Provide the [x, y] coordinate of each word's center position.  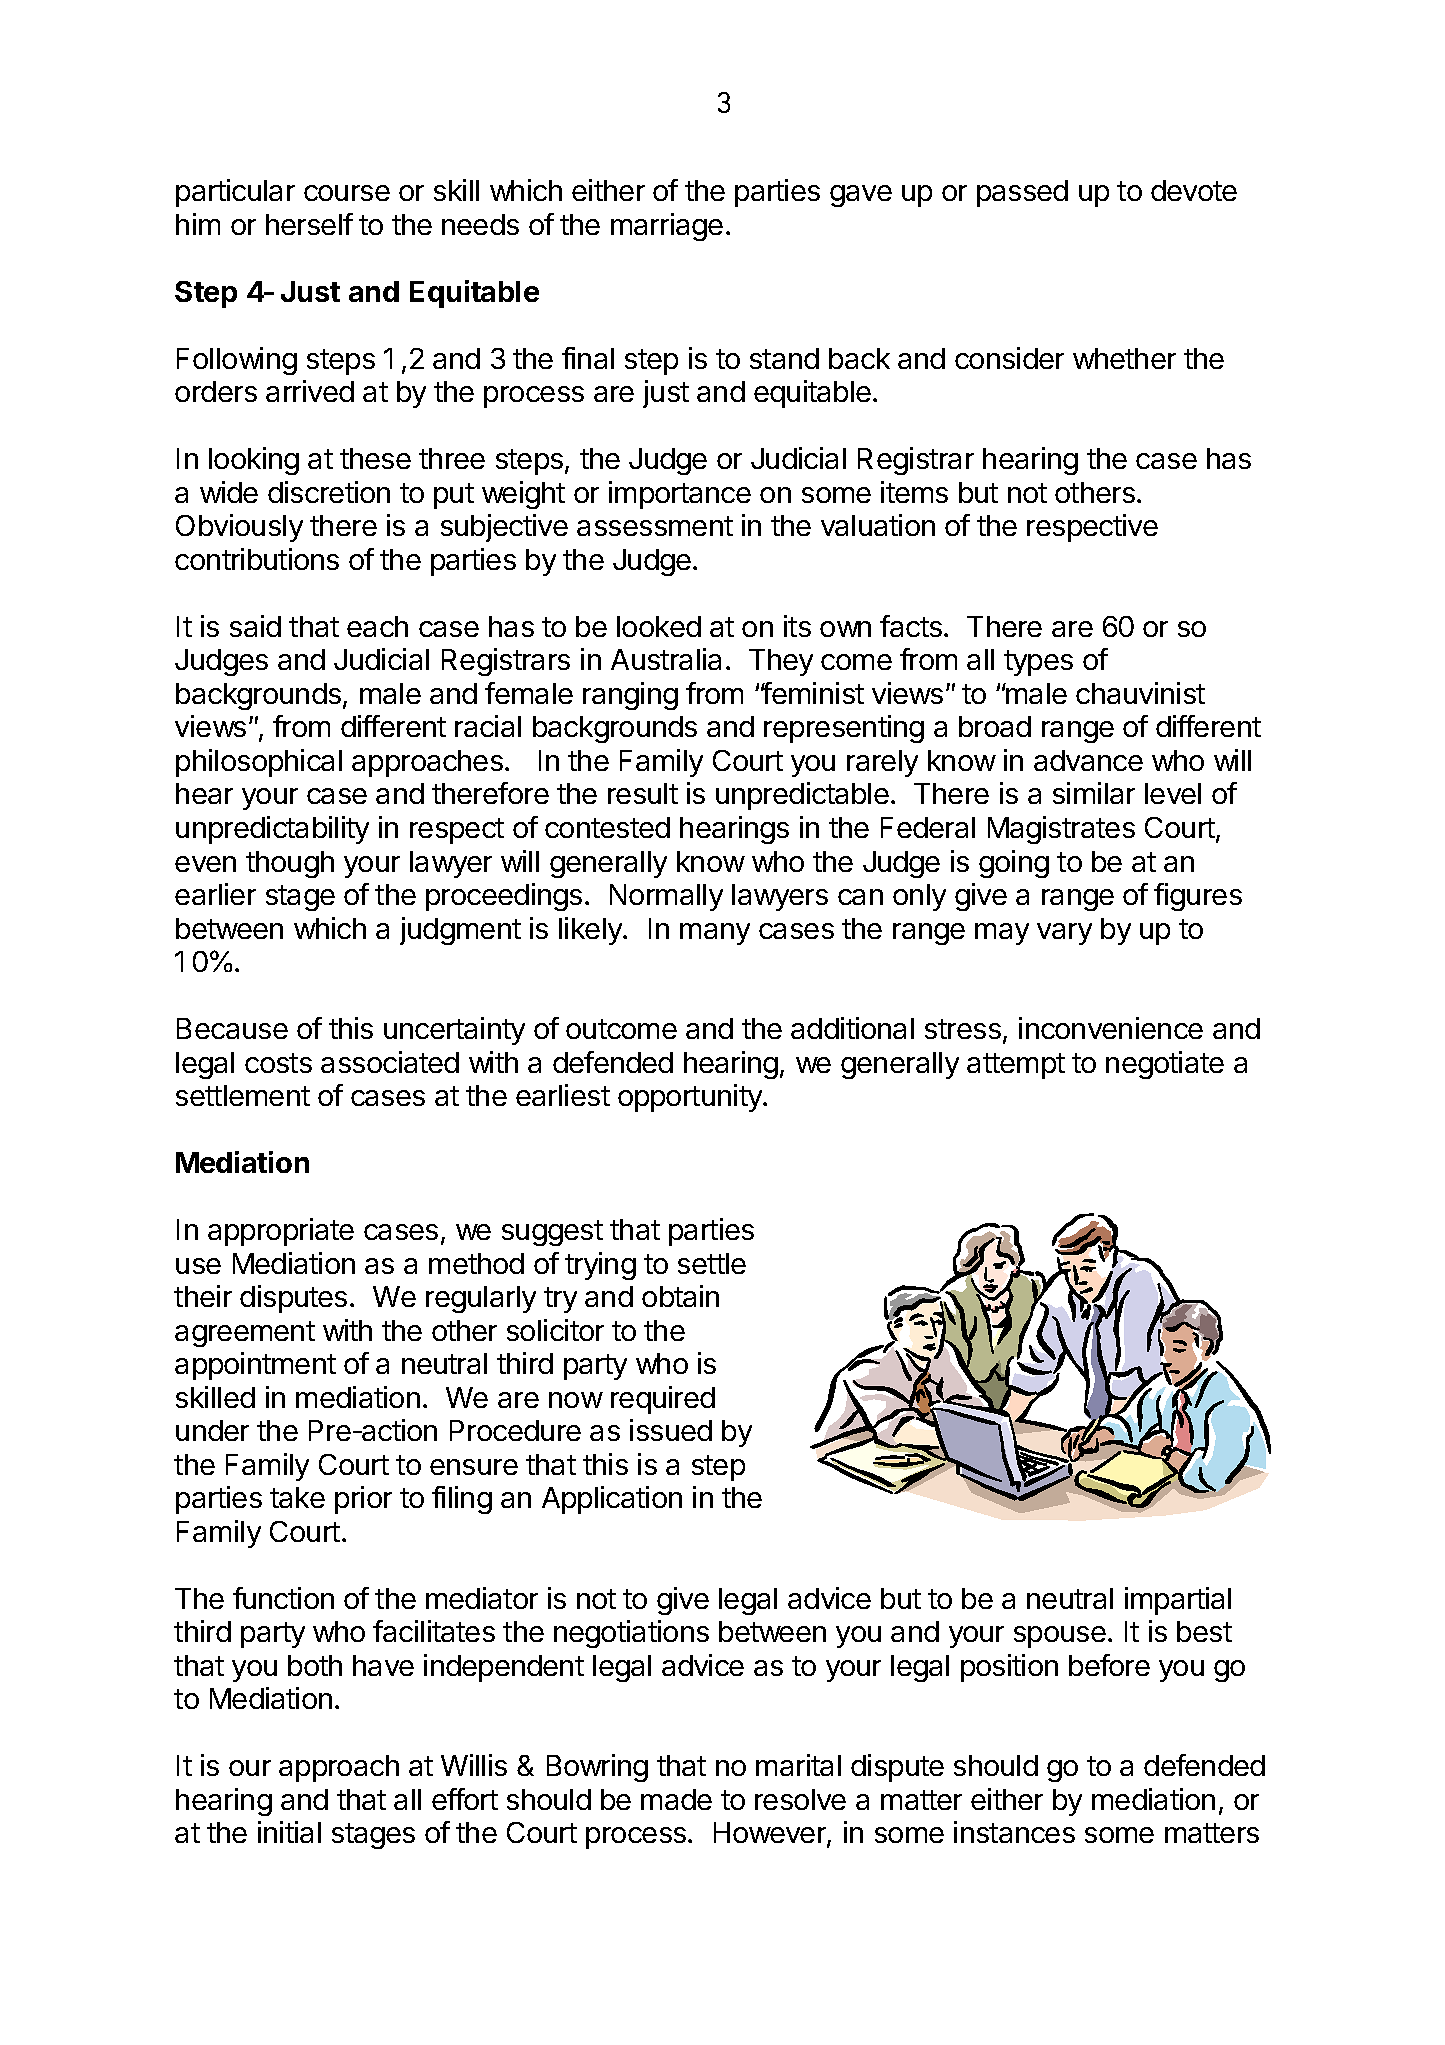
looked [659, 626]
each [377, 626]
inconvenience [1111, 1028]
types [1038, 663]
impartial [1178, 1601]
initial [289, 1832]
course [347, 193]
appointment [255, 1366]
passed [1022, 193]
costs [278, 1063]
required [663, 1400]
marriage [667, 227]
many [715, 934]
